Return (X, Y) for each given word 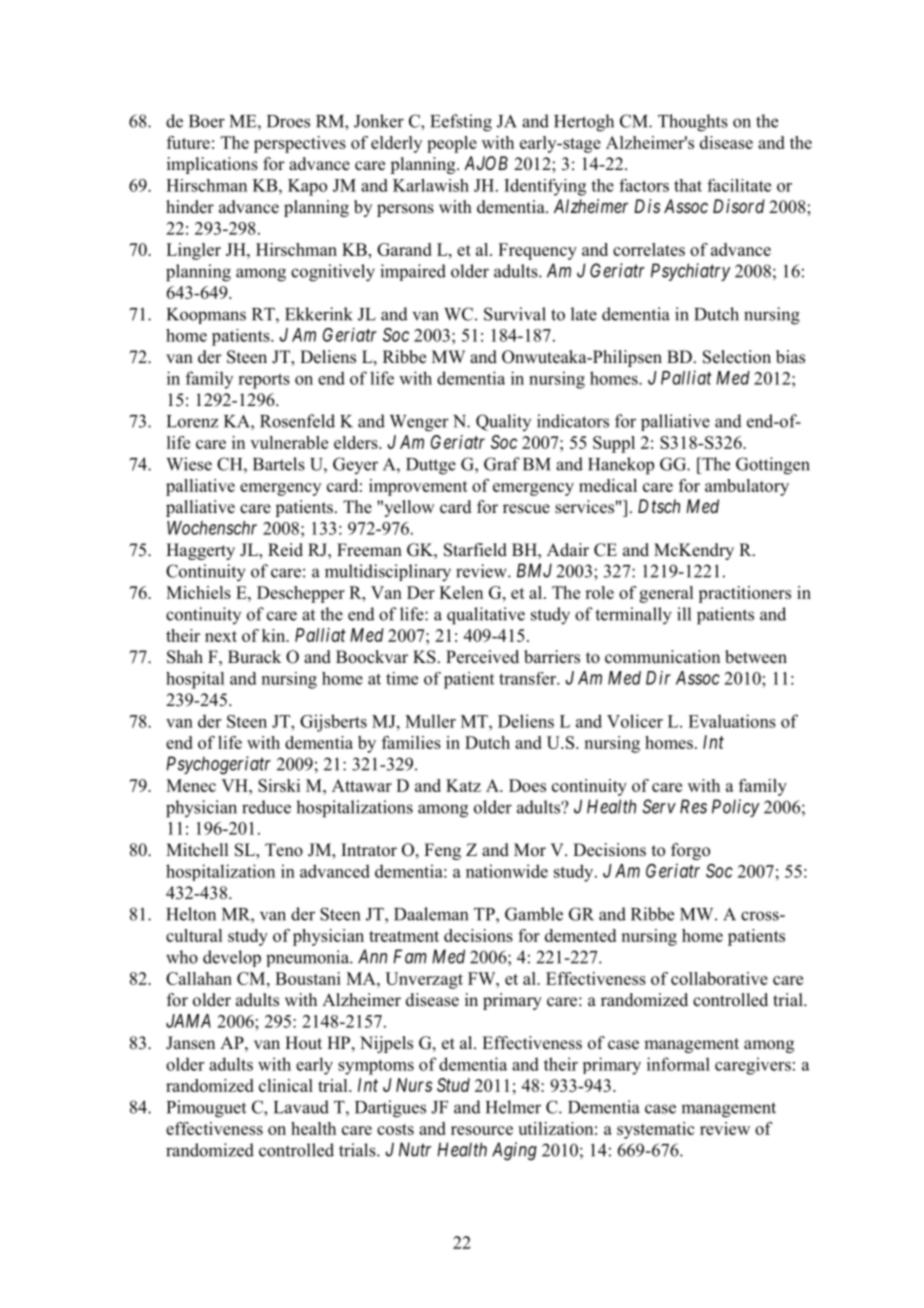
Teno (284, 850)
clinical (286, 1085)
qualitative (486, 616)
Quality (503, 422)
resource (482, 1130)
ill (684, 614)
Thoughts (693, 123)
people (452, 144)
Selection (737, 357)
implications (212, 165)
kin (275, 635)
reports (264, 381)
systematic (655, 1130)
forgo (690, 851)
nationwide (507, 871)
